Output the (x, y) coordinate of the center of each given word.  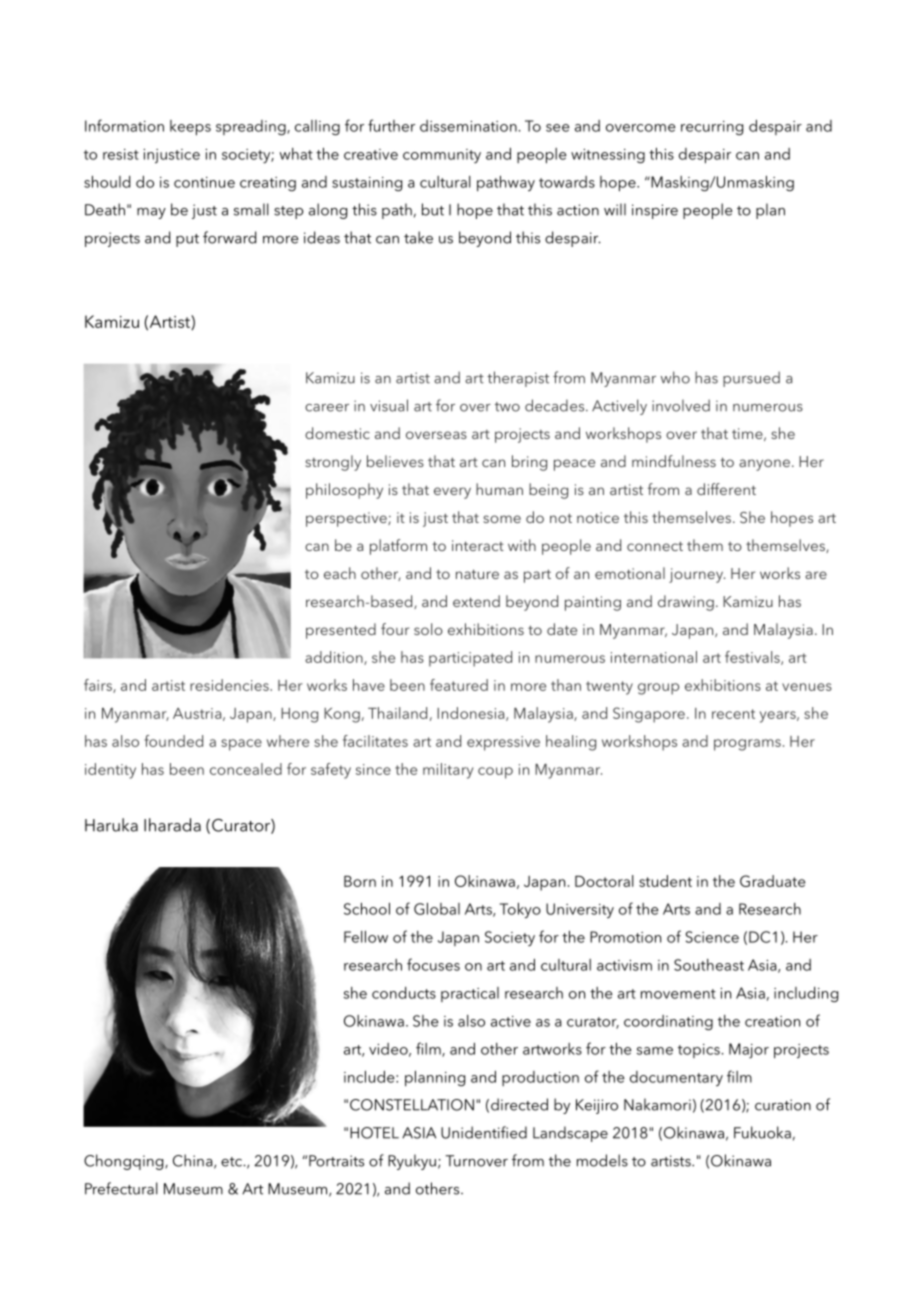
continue (204, 182)
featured (459, 685)
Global (437, 909)
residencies (230, 685)
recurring (712, 128)
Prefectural (121, 1188)
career (327, 408)
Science (712, 937)
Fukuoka (762, 1132)
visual (389, 405)
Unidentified (484, 1132)
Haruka (111, 825)
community (442, 156)
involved (681, 405)
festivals (753, 658)
